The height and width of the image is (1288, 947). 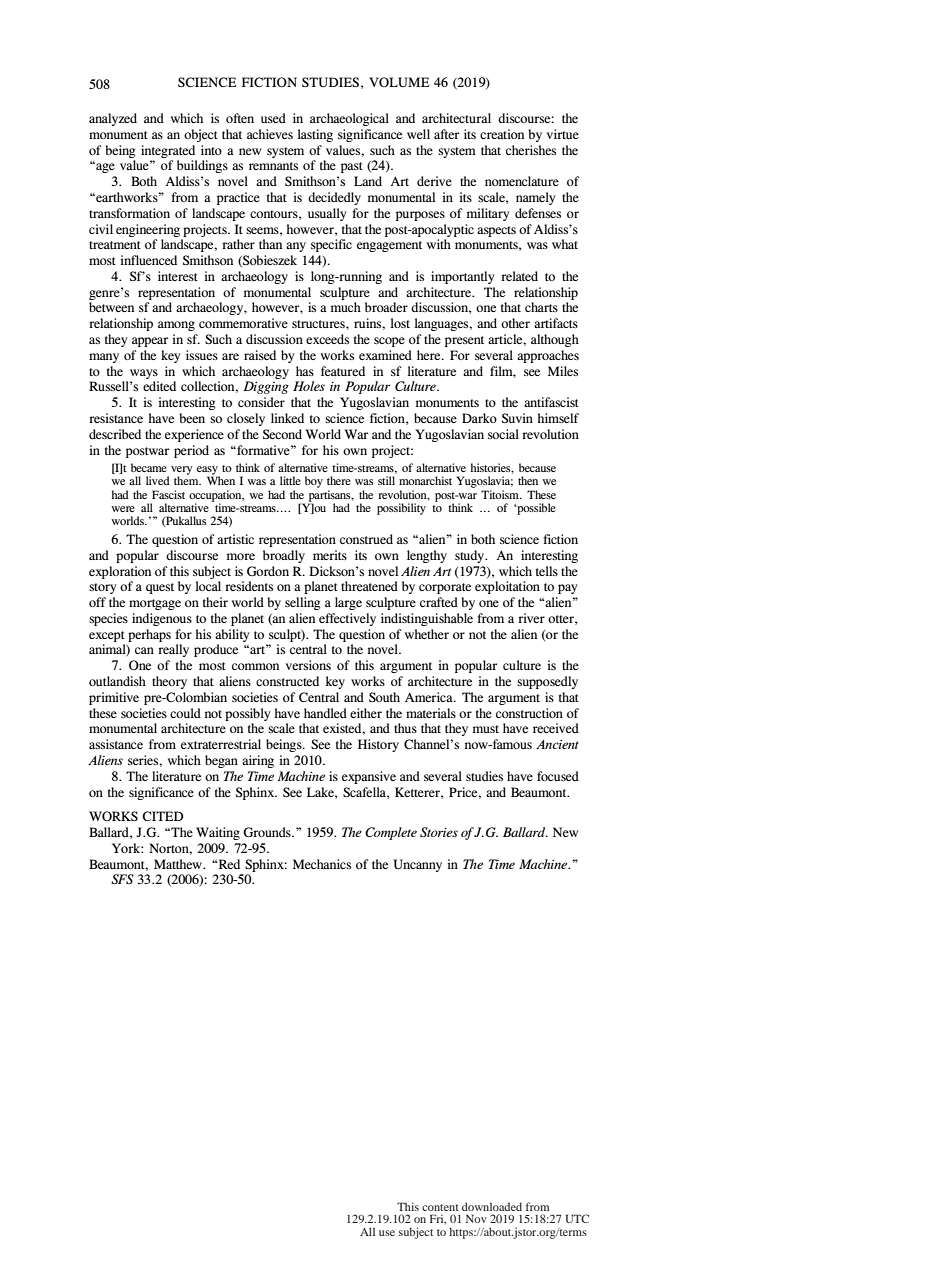 What do you see at coordinates (122, 879) in the image?
I see `SFS` at bounding box center [122, 879].
